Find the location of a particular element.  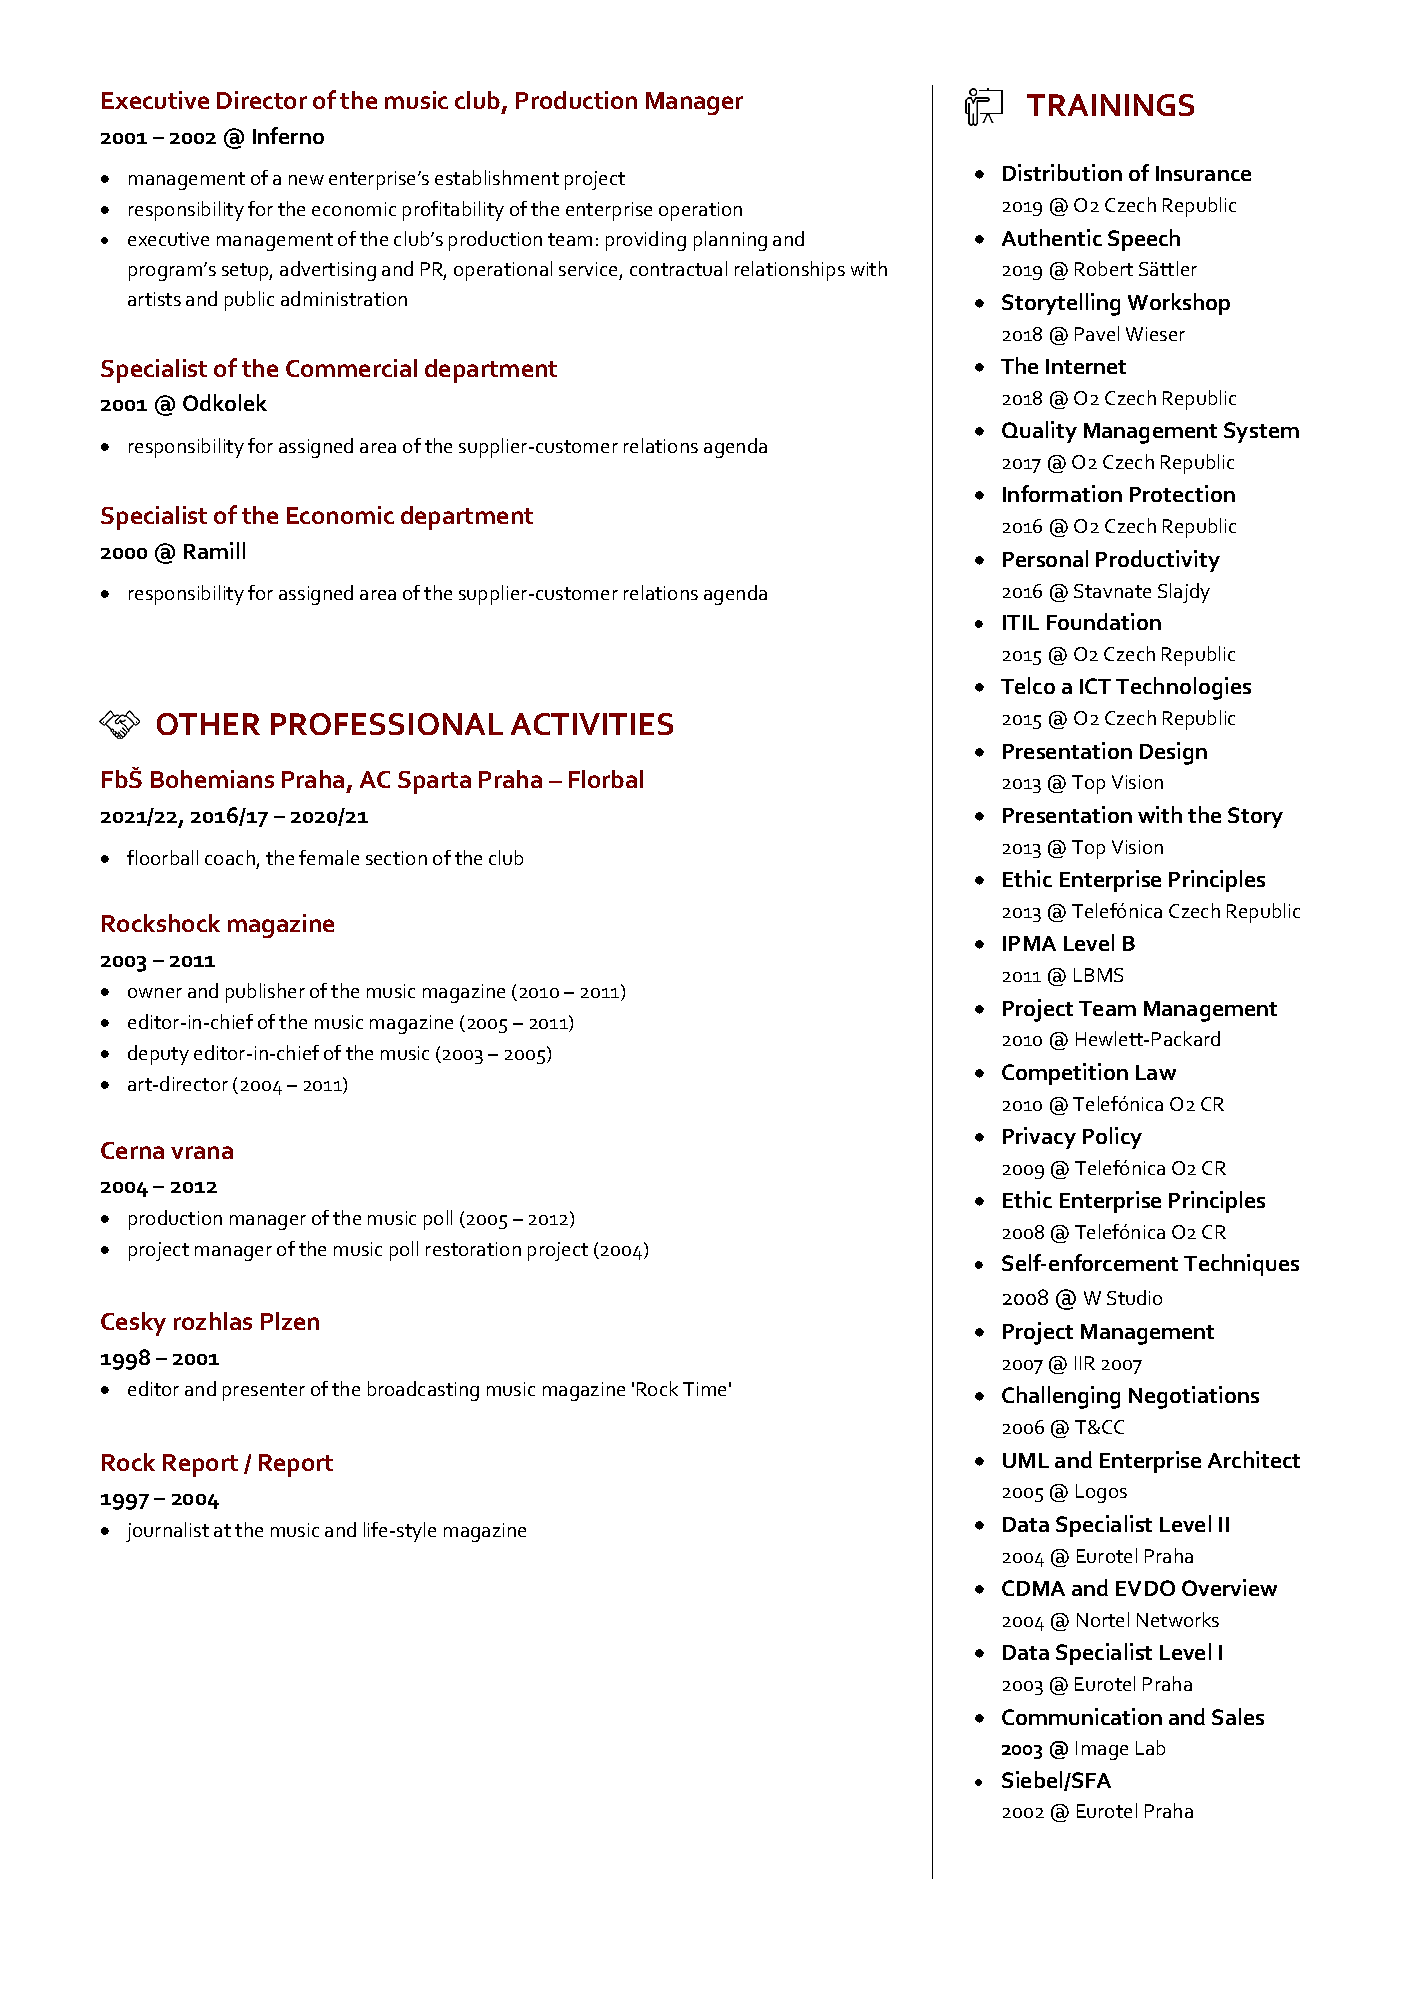

ICT is located at coordinates (1095, 686).
